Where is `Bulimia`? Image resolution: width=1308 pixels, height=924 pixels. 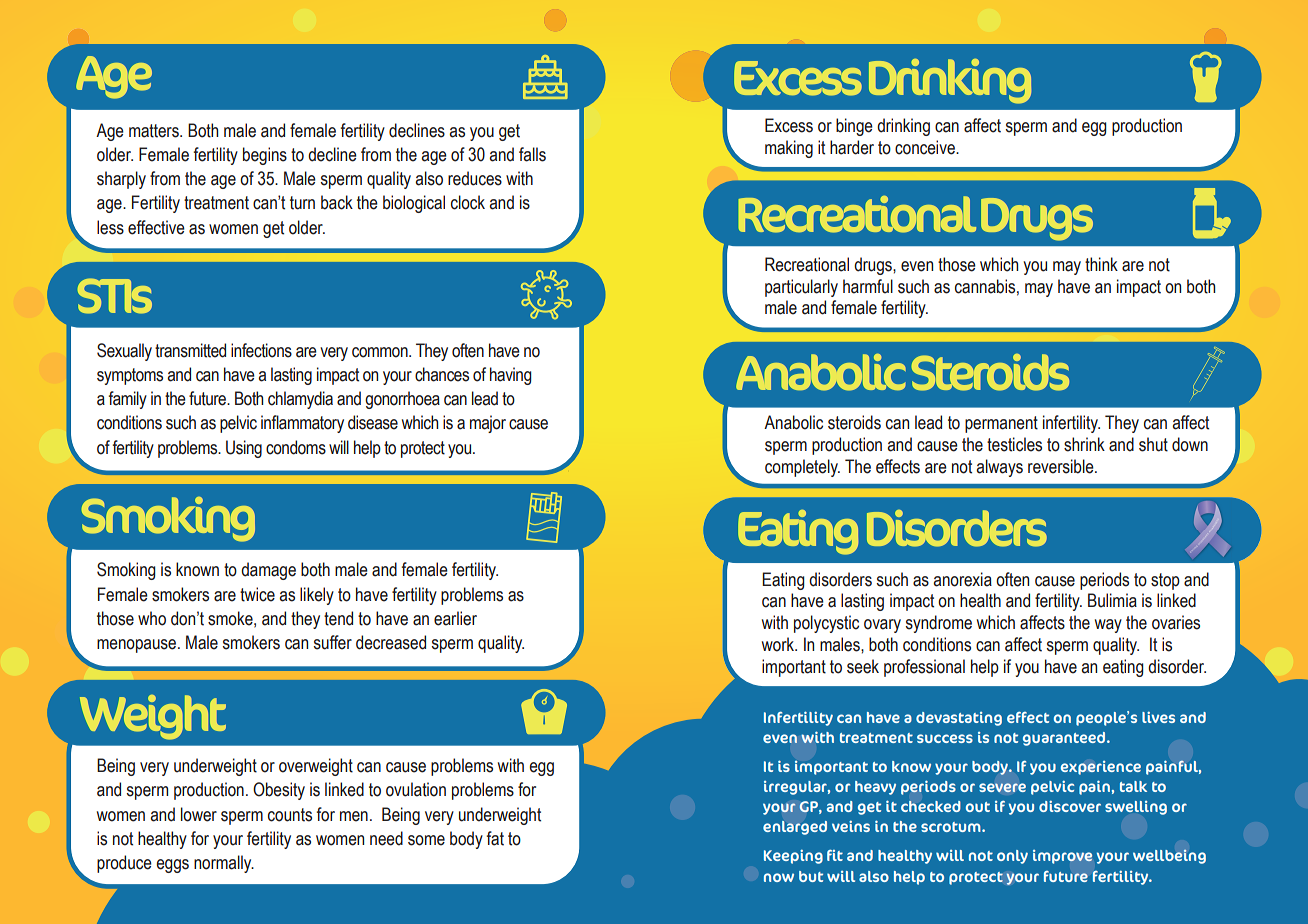 Bulimia is located at coordinates (1112, 600).
